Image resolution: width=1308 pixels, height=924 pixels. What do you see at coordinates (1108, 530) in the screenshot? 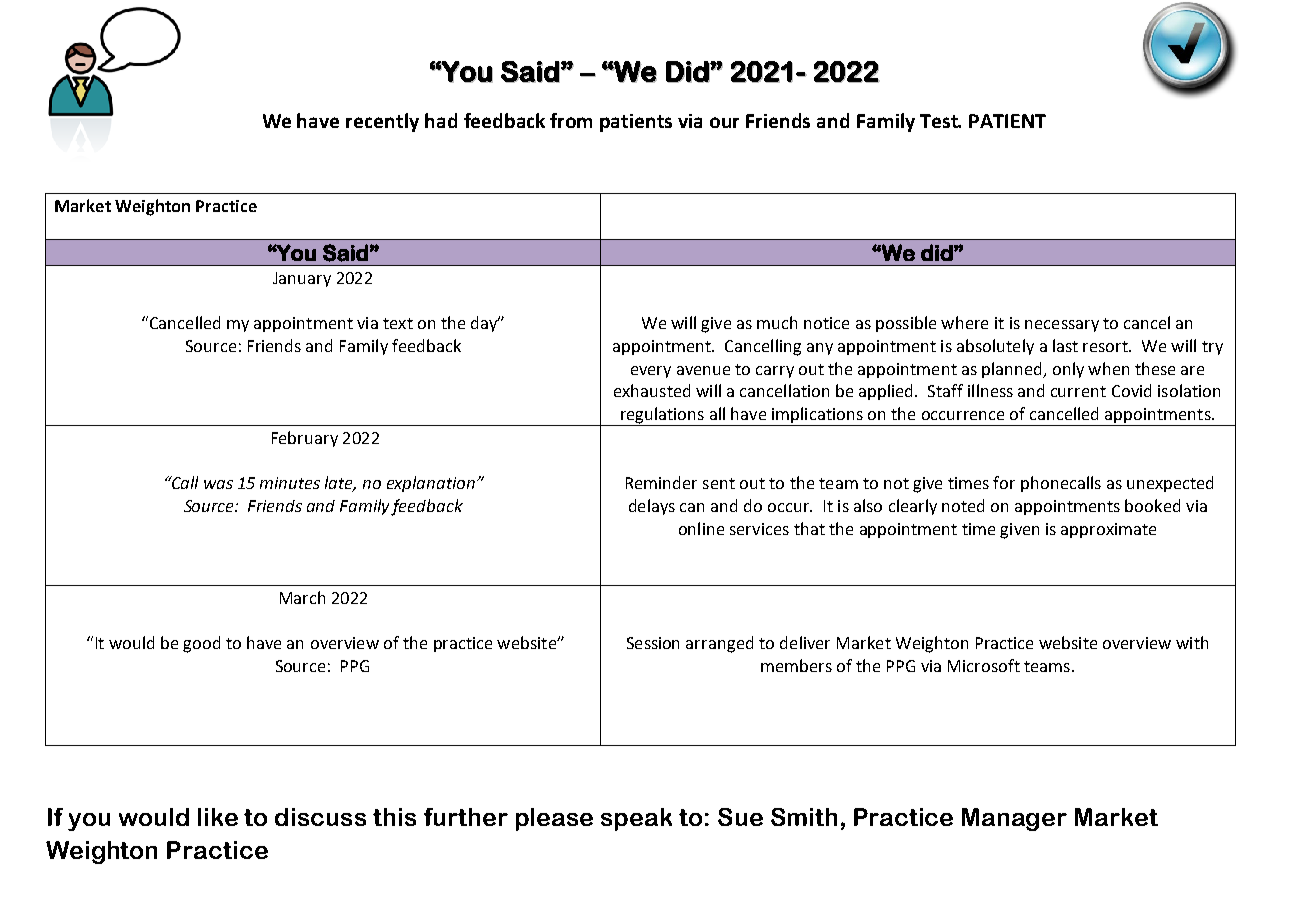
I see `approximate` at bounding box center [1108, 530].
